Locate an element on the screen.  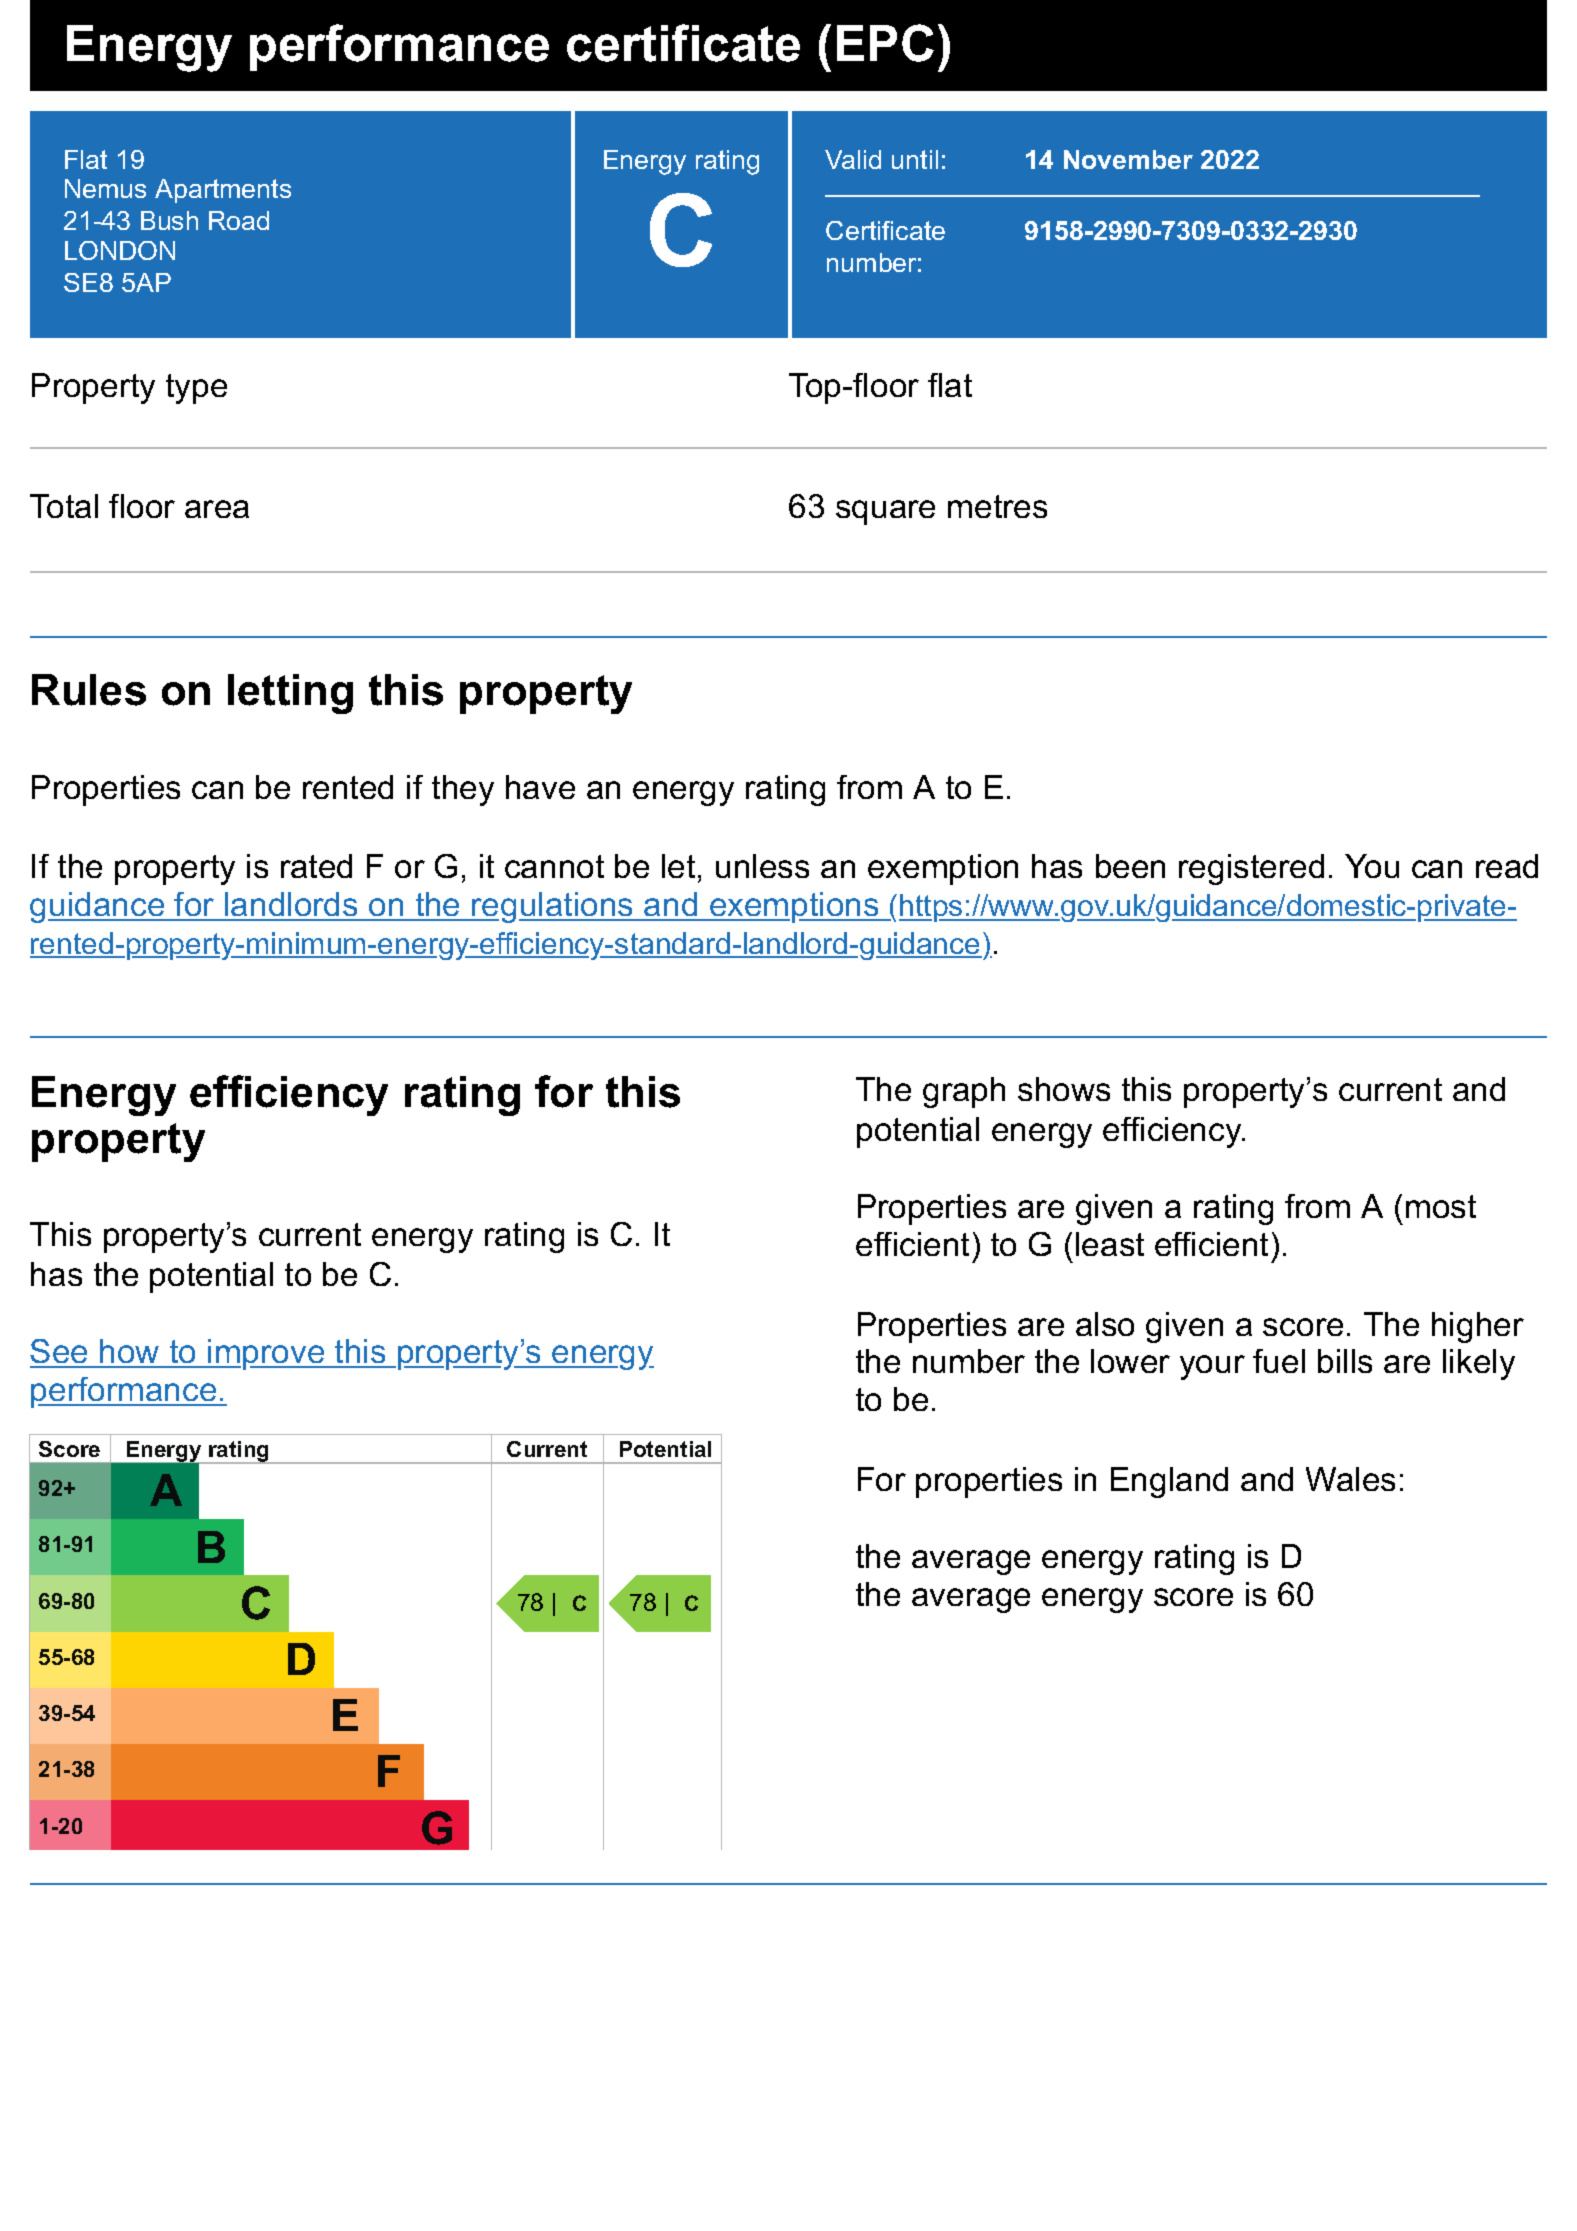
unless is located at coordinates (762, 866).
